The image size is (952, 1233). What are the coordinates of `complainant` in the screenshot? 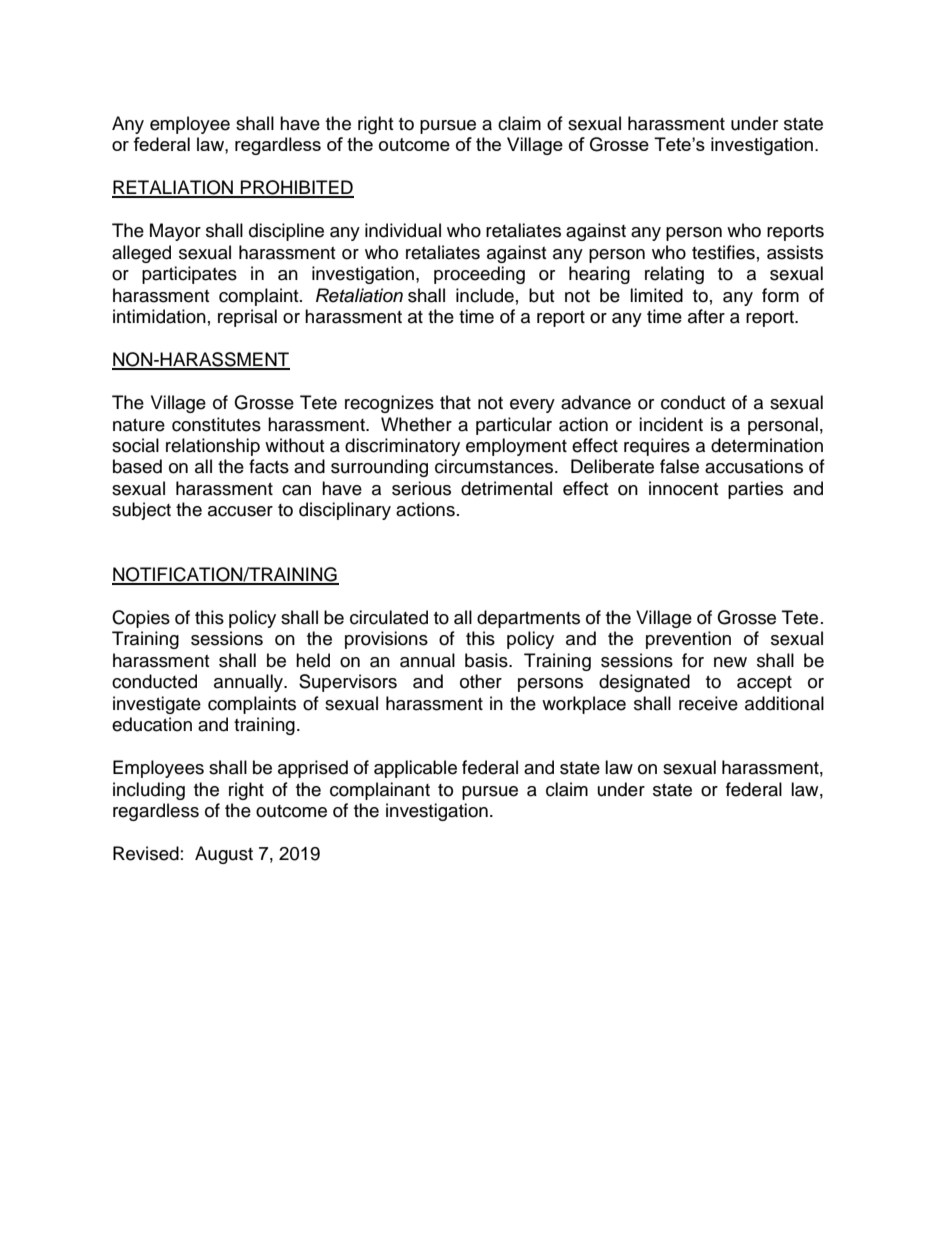 It's located at (380, 791).
